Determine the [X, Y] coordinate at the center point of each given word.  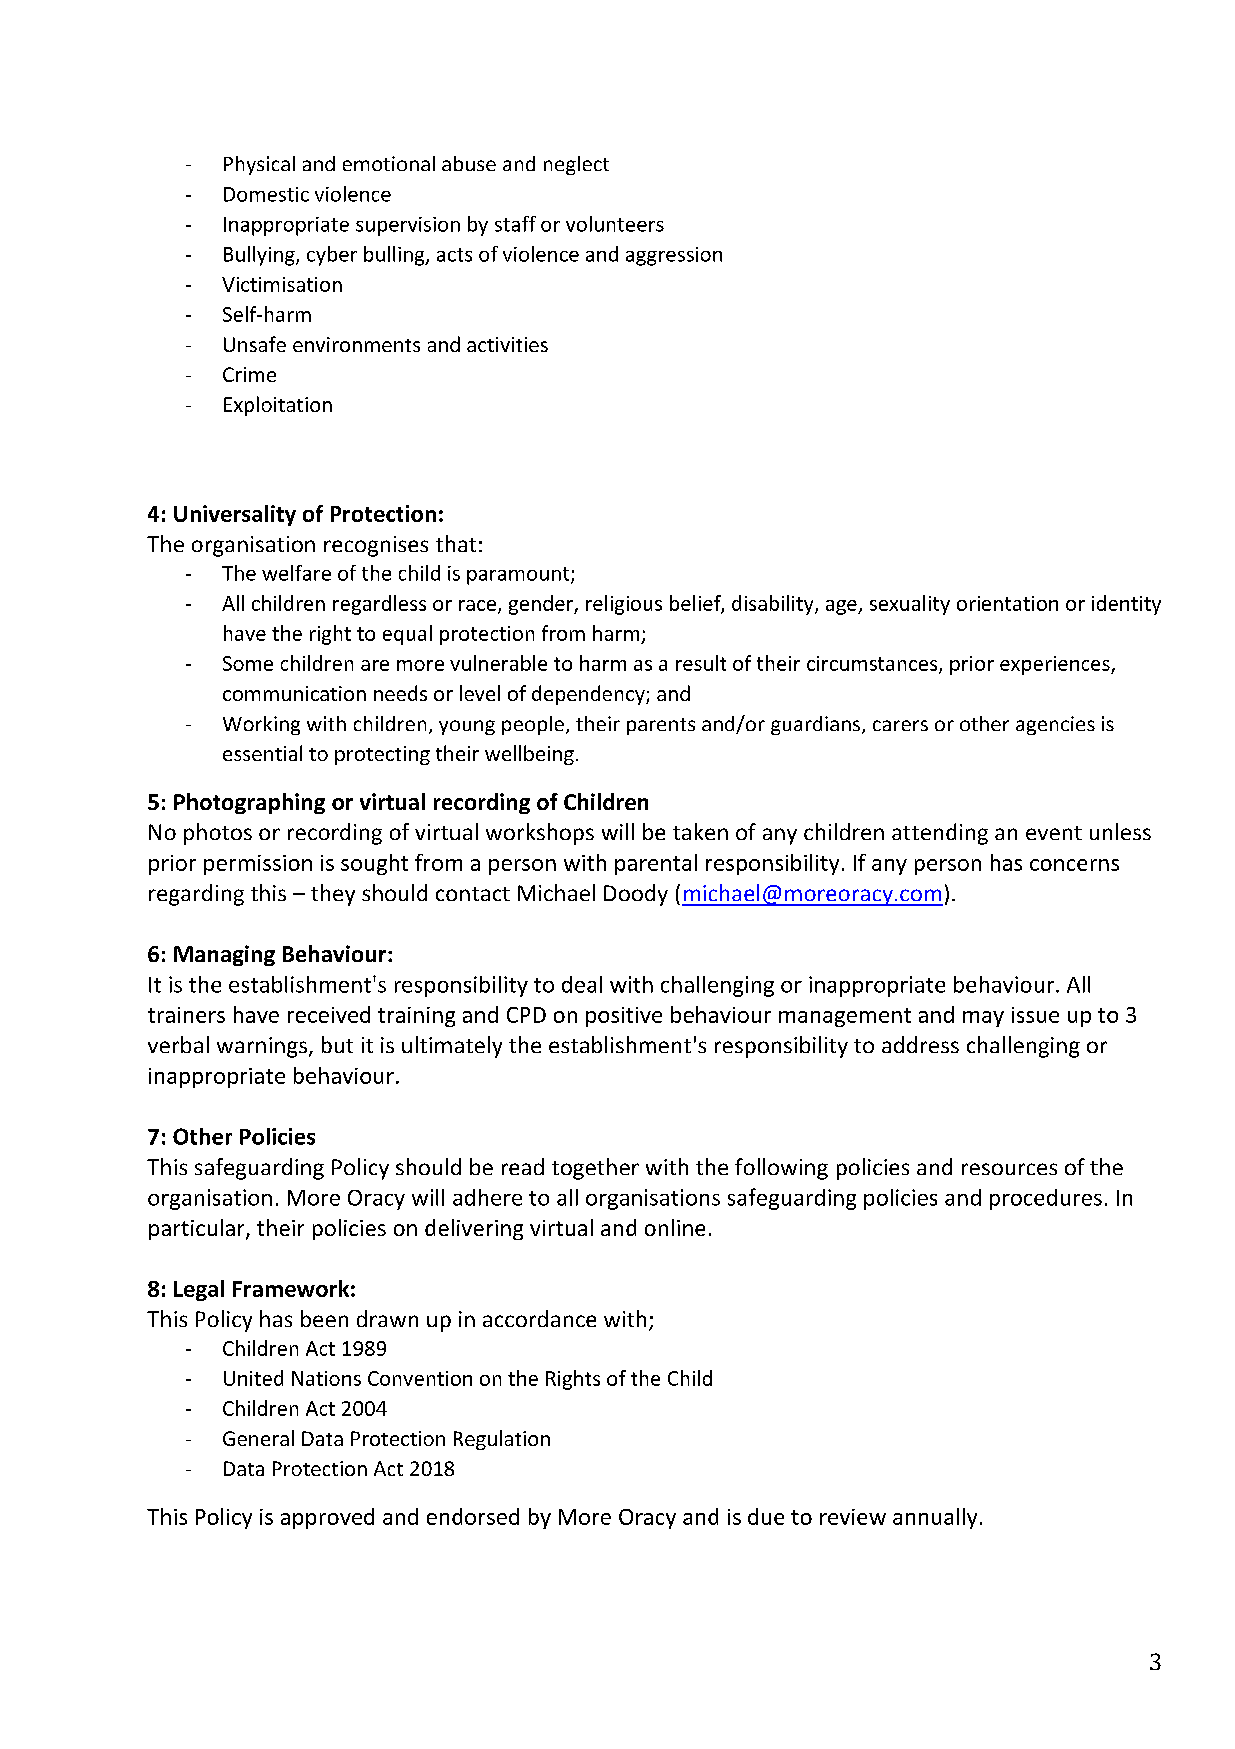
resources [1009, 1169]
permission [258, 865]
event [1054, 833]
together [595, 1169]
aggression [674, 256]
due [766, 1516]
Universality [235, 515]
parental [656, 864]
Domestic [266, 194]
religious [624, 605]
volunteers [615, 224]
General [258, 1438]
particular [198, 1229]
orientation [1007, 603]
